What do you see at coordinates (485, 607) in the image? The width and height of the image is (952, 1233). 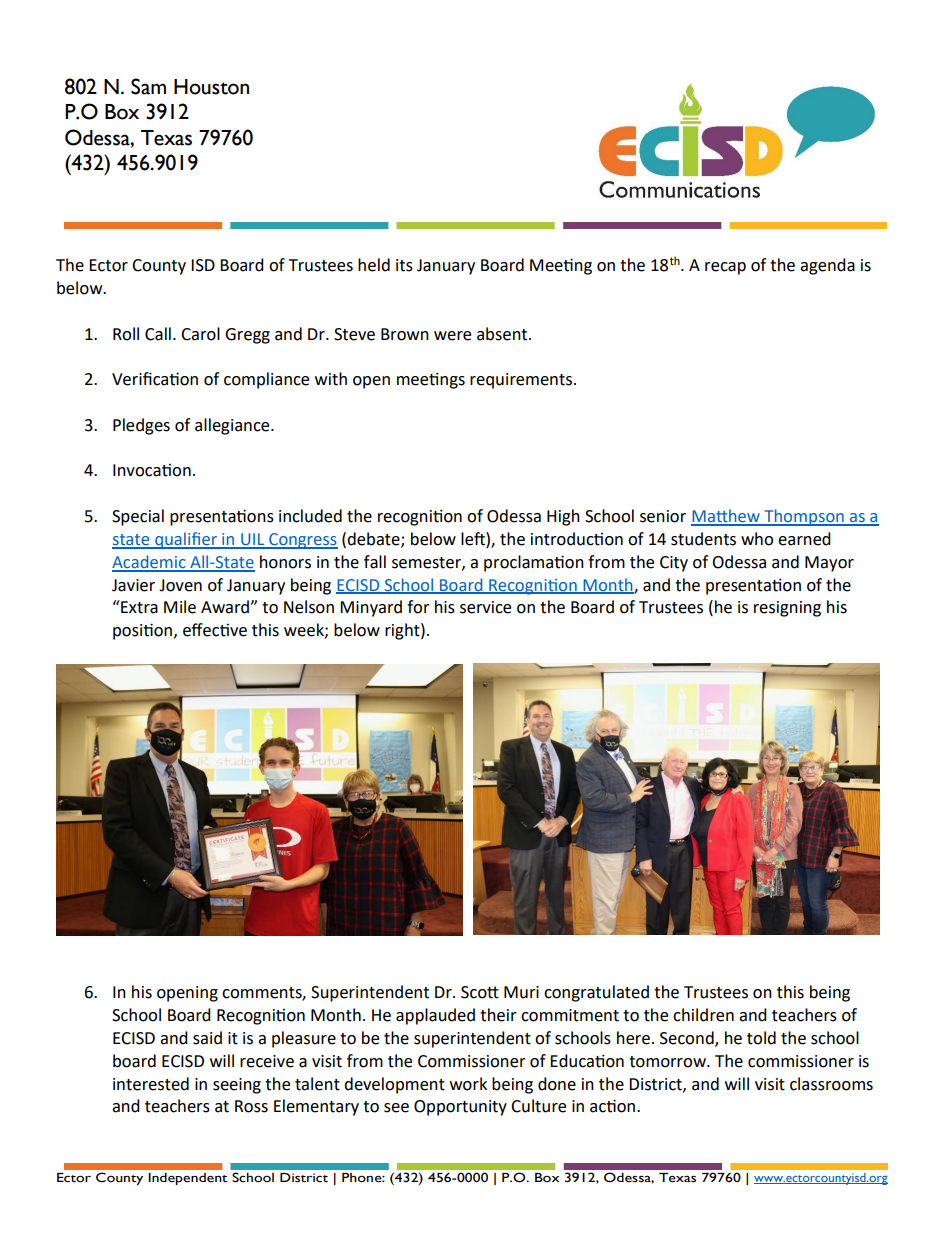 I see `service` at bounding box center [485, 607].
